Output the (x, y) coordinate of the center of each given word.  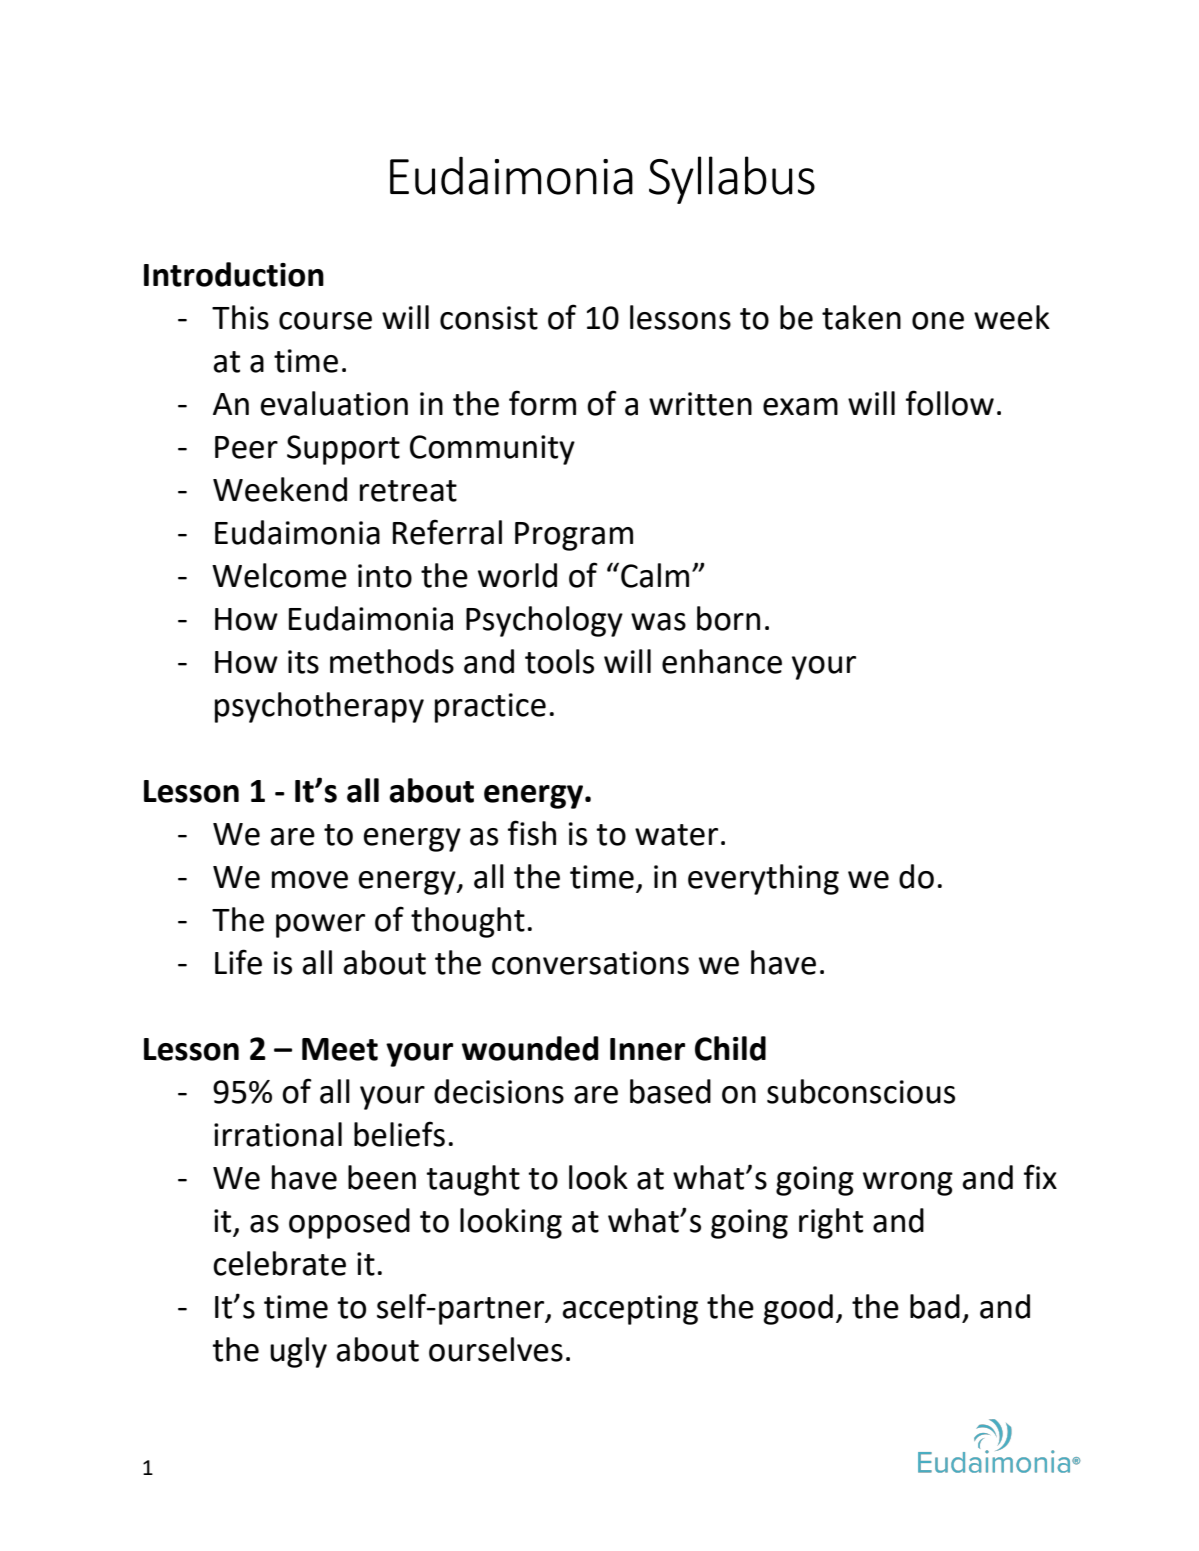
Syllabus (732, 180)
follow (950, 403)
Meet (340, 1049)
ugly (298, 1352)
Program (574, 536)
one (938, 321)
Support (343, 450)
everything (763, 879)
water (676, 835)
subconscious (861, 1091)
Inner (647, 1049)
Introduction (234, 274)
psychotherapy (319, 707)
